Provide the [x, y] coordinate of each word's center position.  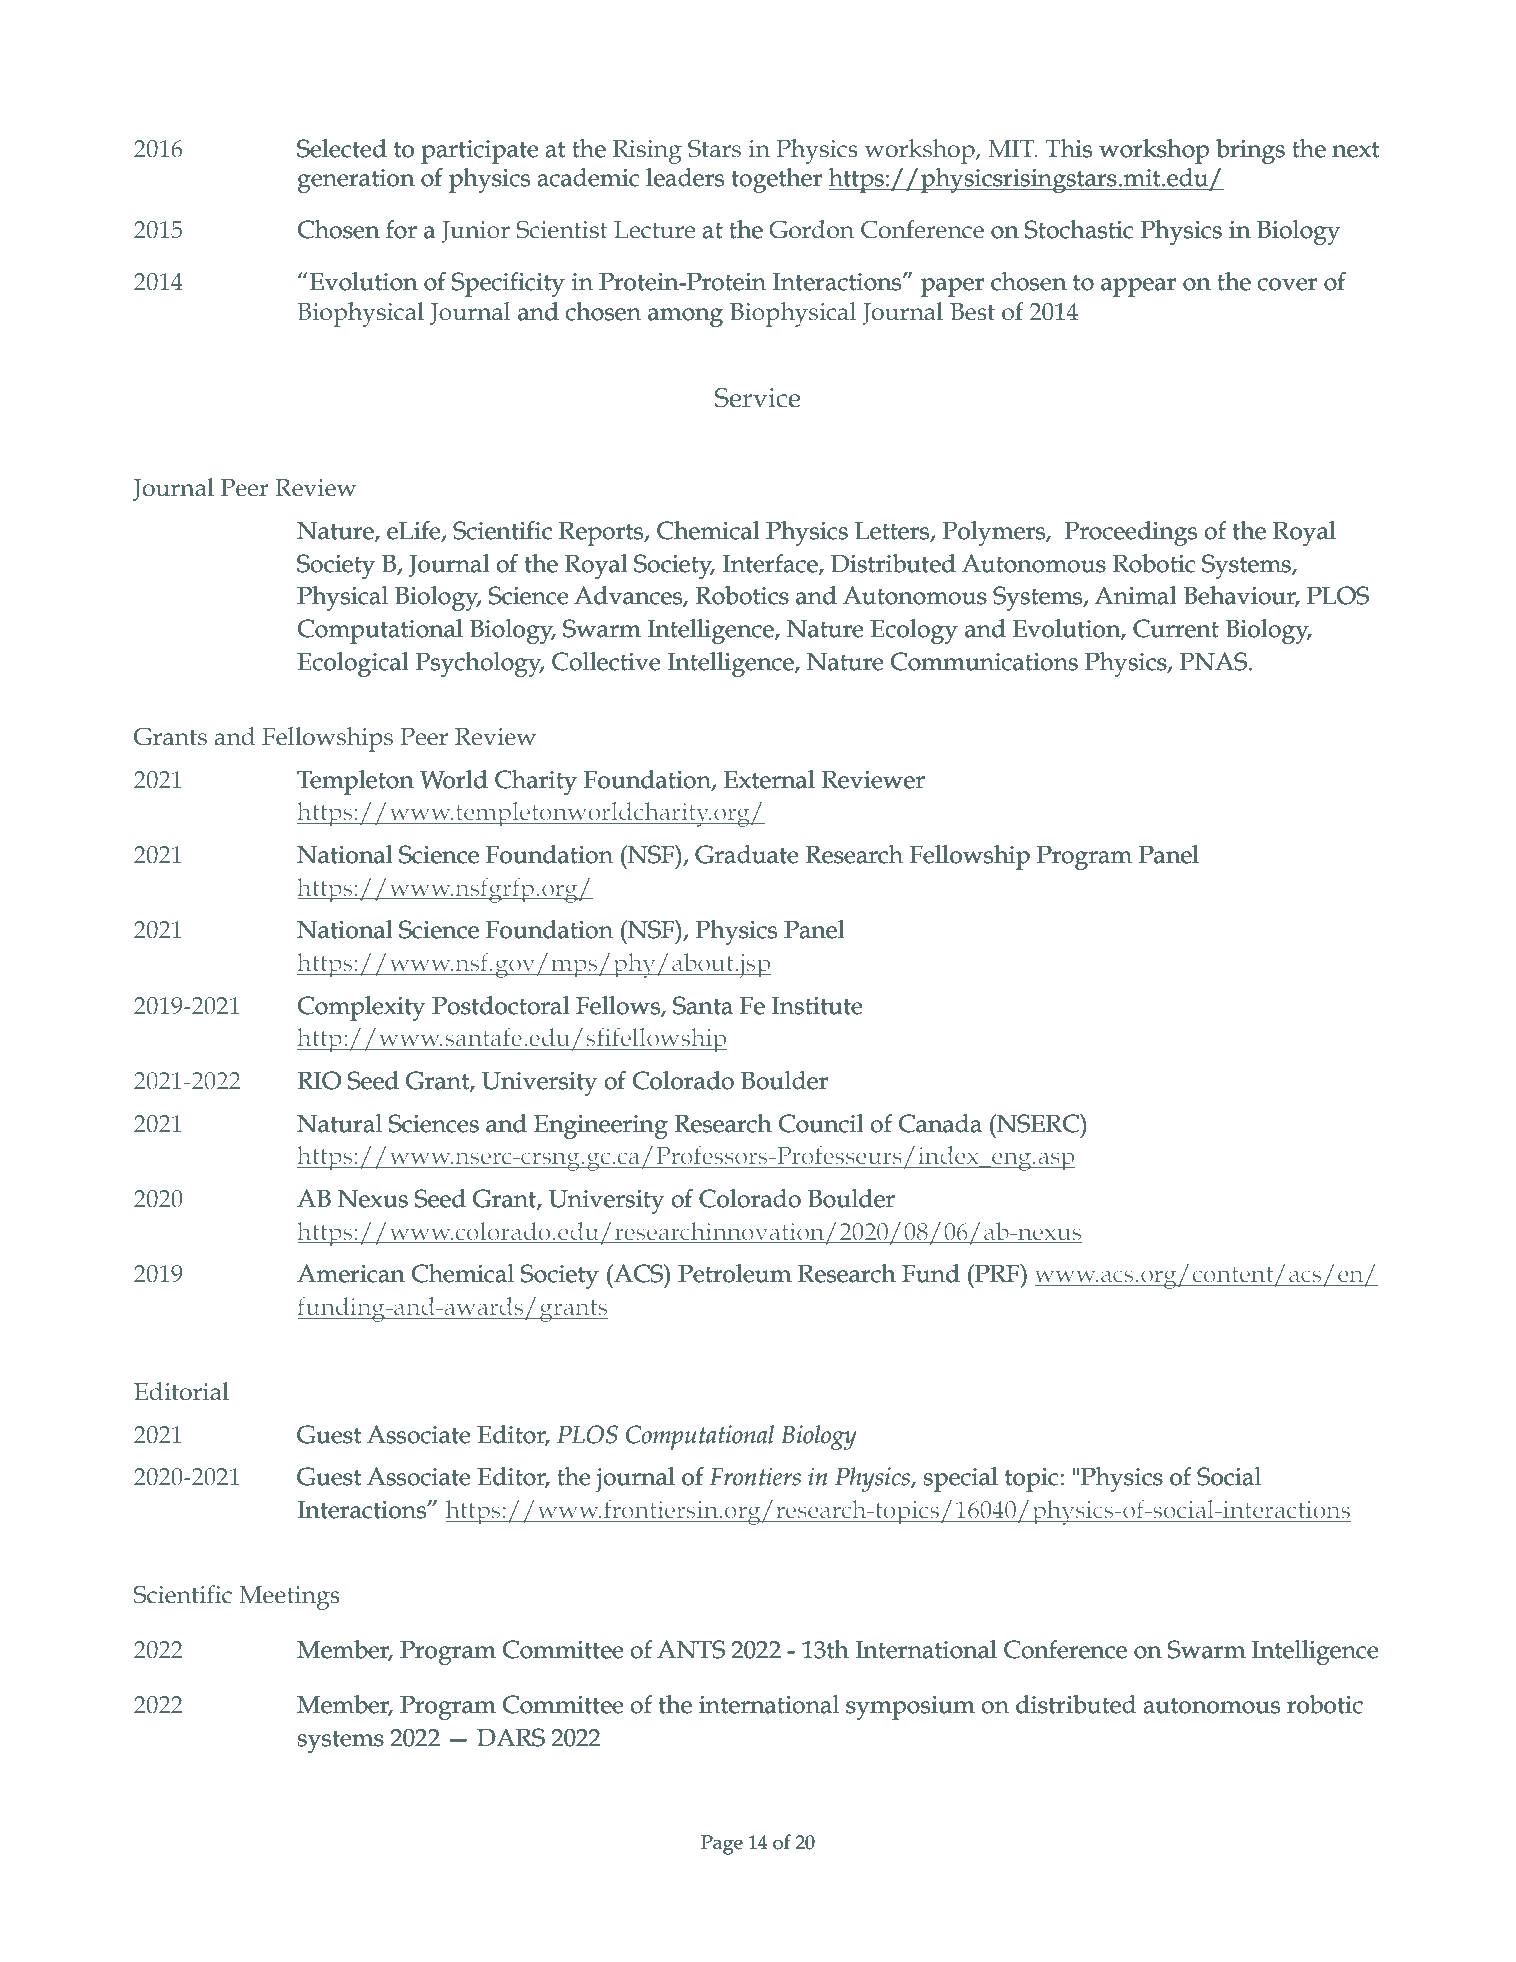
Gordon [811, 229]
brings [1250, 151]
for [401, 229]
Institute [817, 1006]
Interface [771, 564]
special [961, 1479]
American [351, 1273]
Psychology [480, 664]
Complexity [361, 1008]
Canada [940, 1123]
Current [1176, 628]
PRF [997, 1273]
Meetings [289, 1598]
